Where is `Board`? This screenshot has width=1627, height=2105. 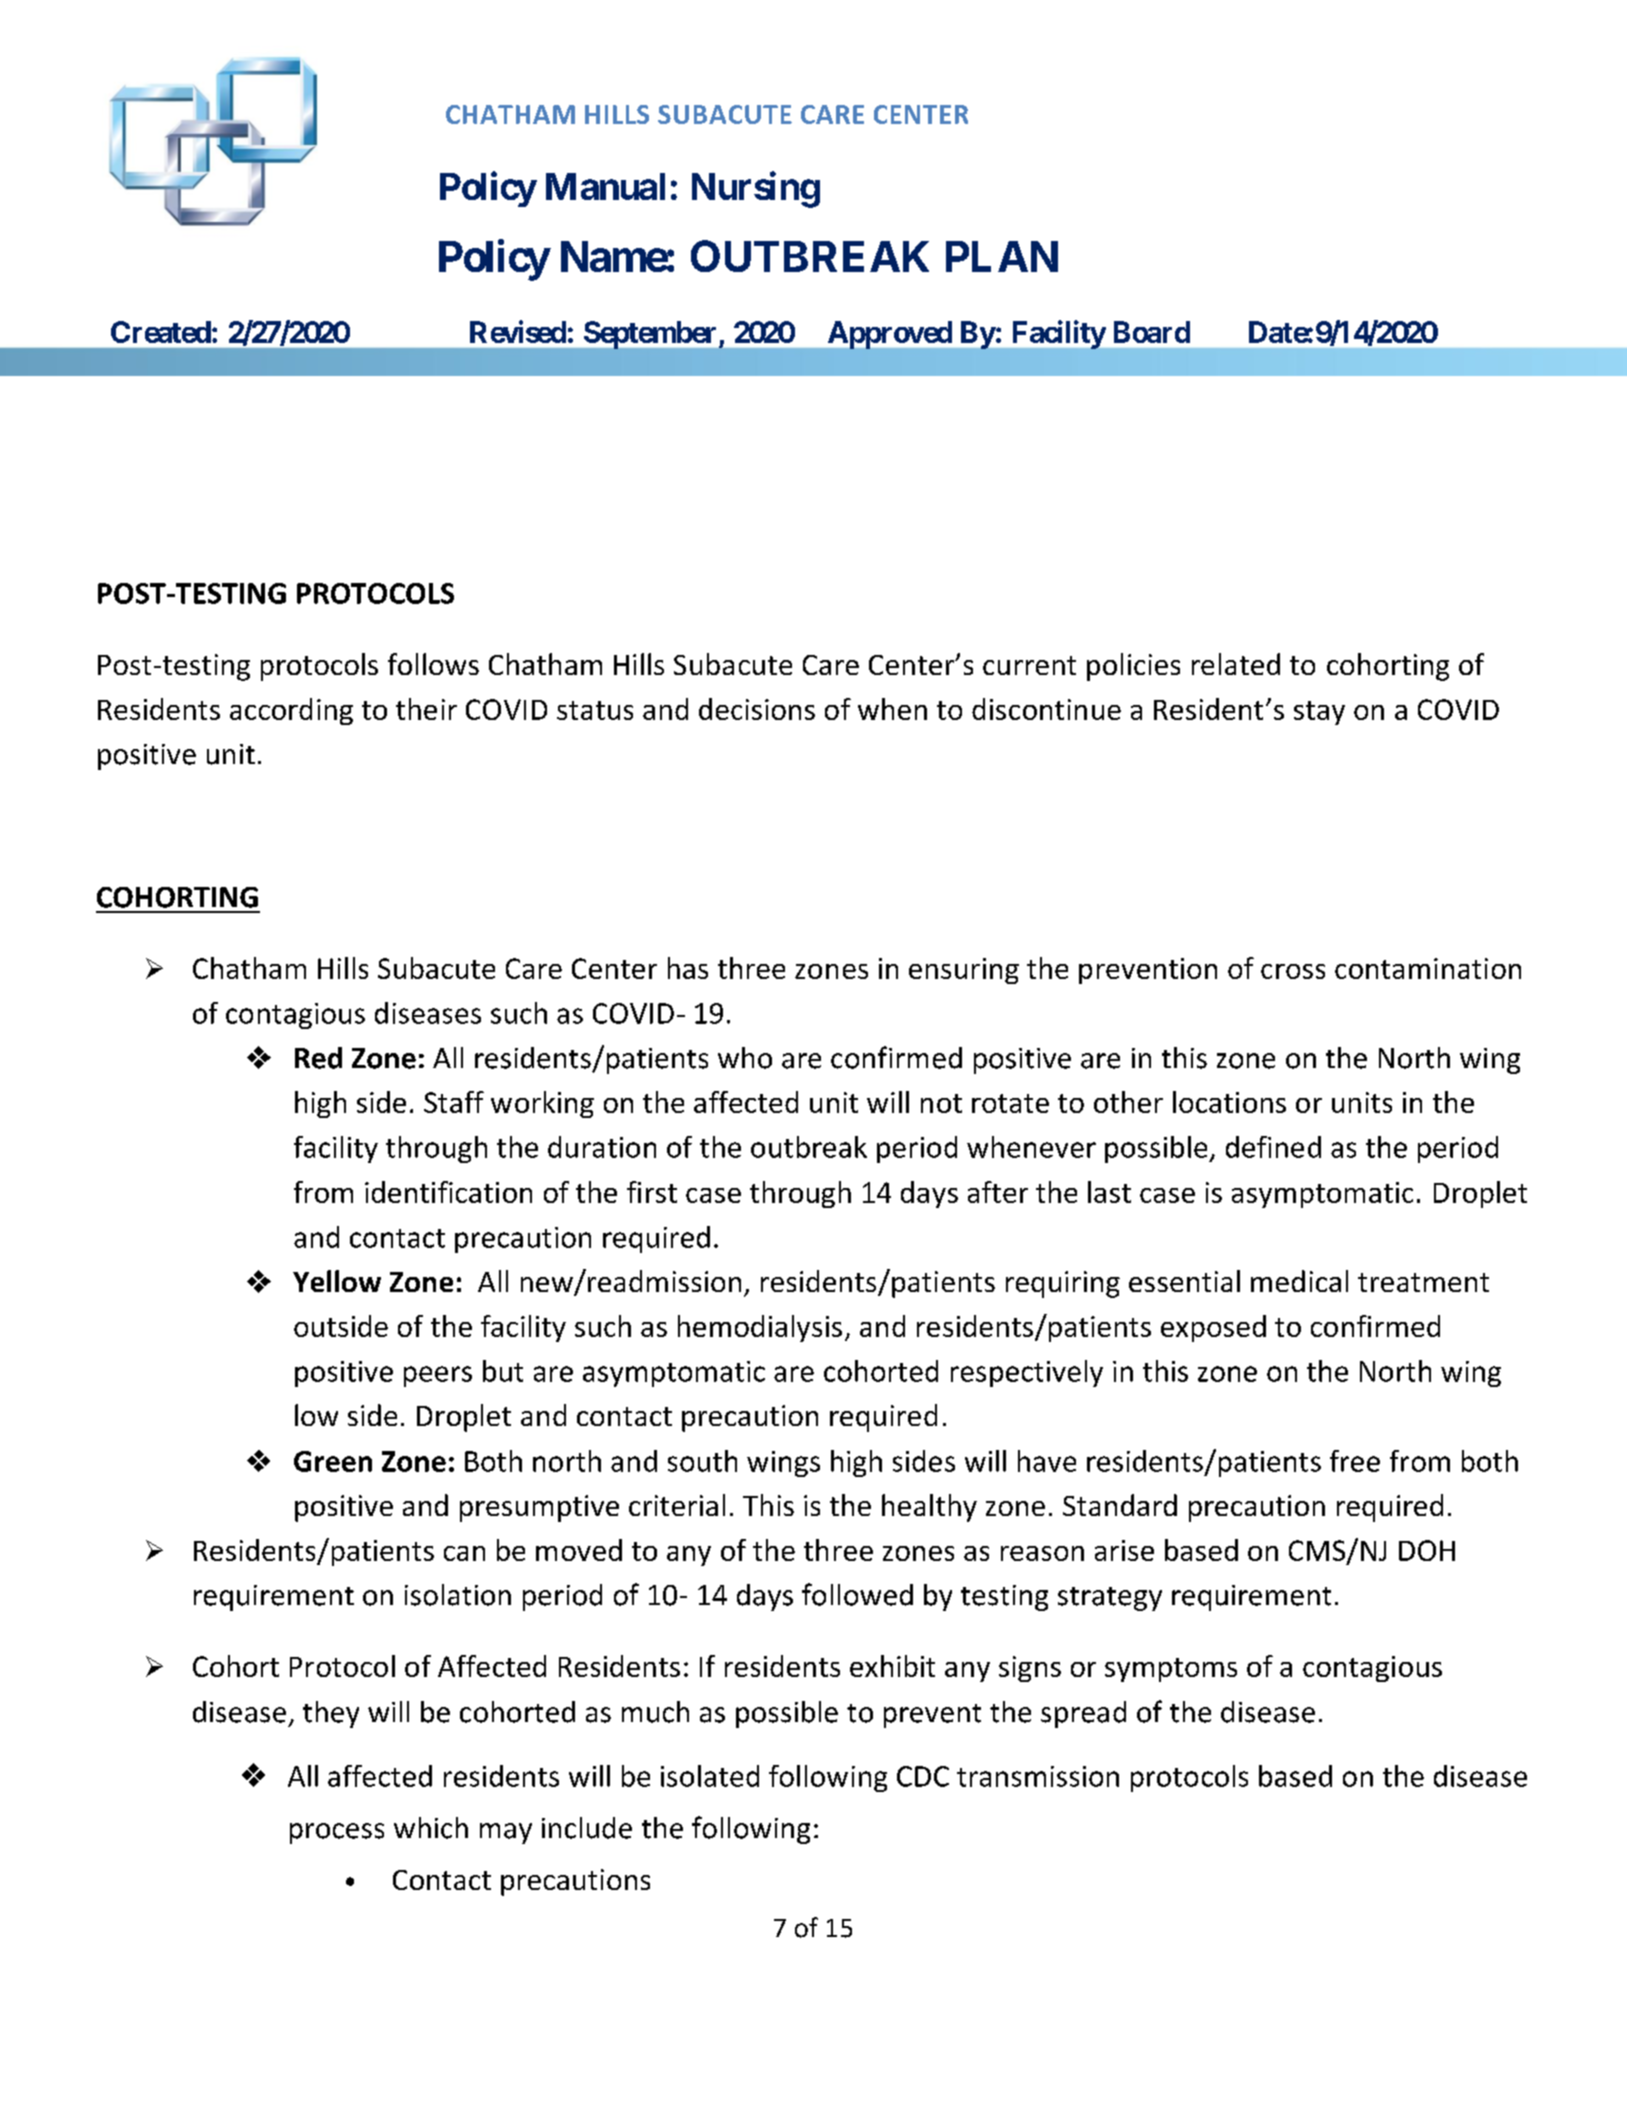 Board is located at coordinates (1152, 332).
